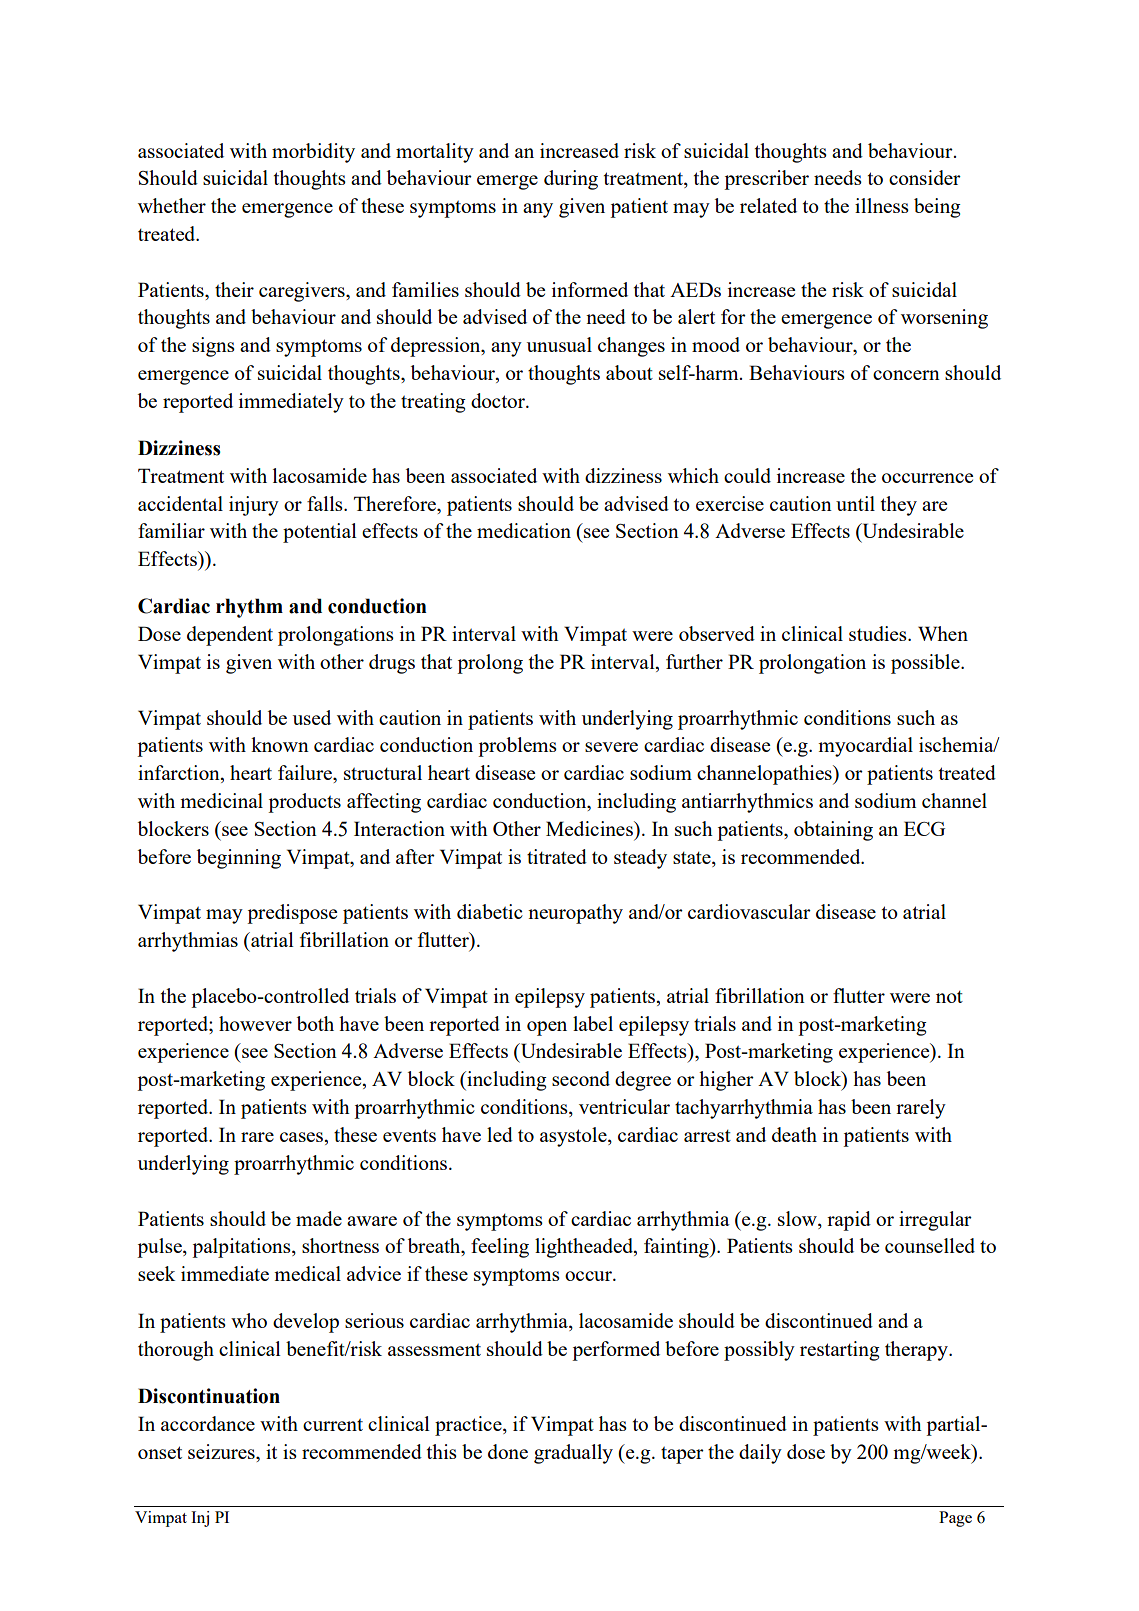  Describe the element at coordinates (571, 180) in the page. I see `during` at that location.
